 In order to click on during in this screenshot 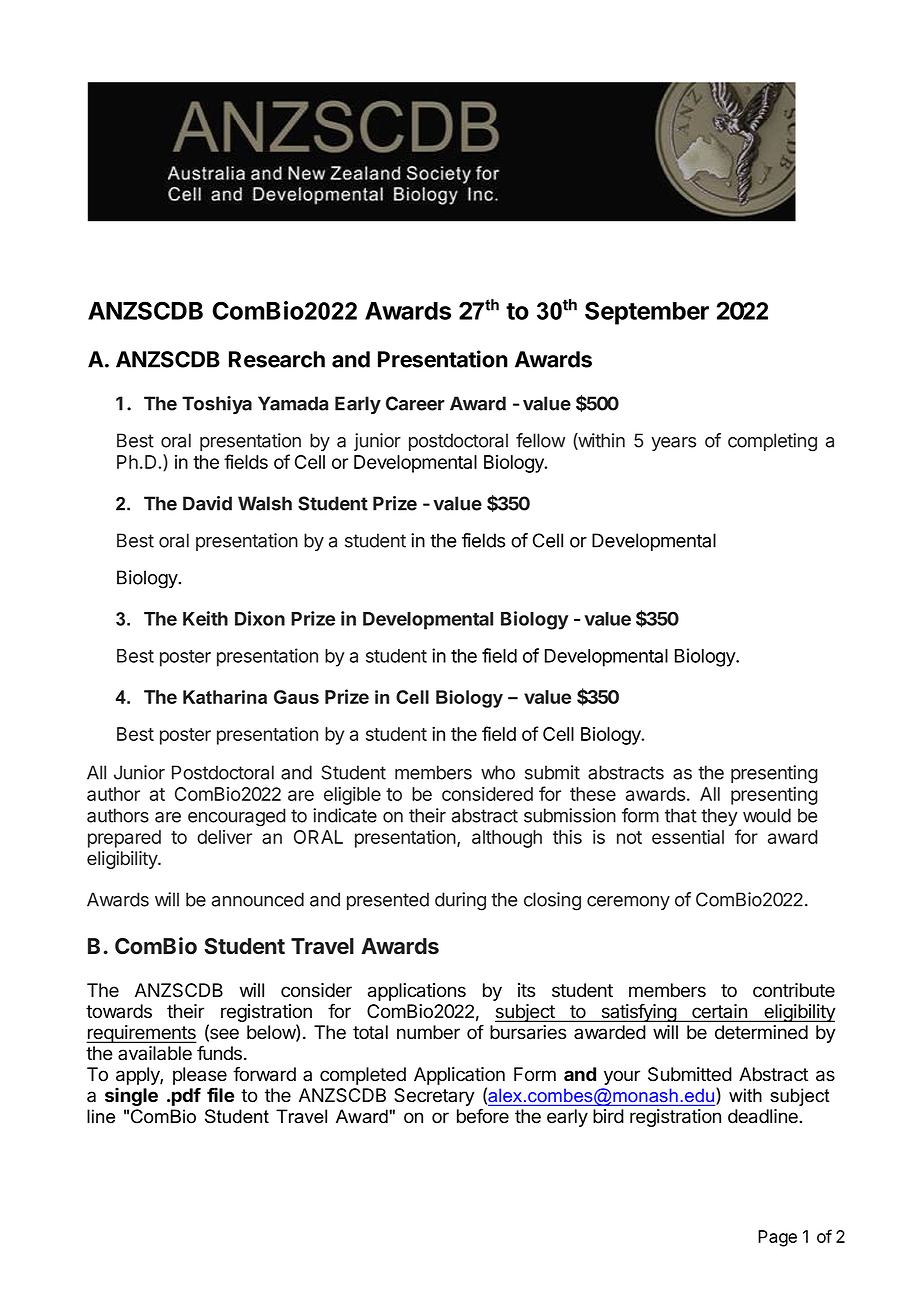, I will do `click(460, 901)`.
